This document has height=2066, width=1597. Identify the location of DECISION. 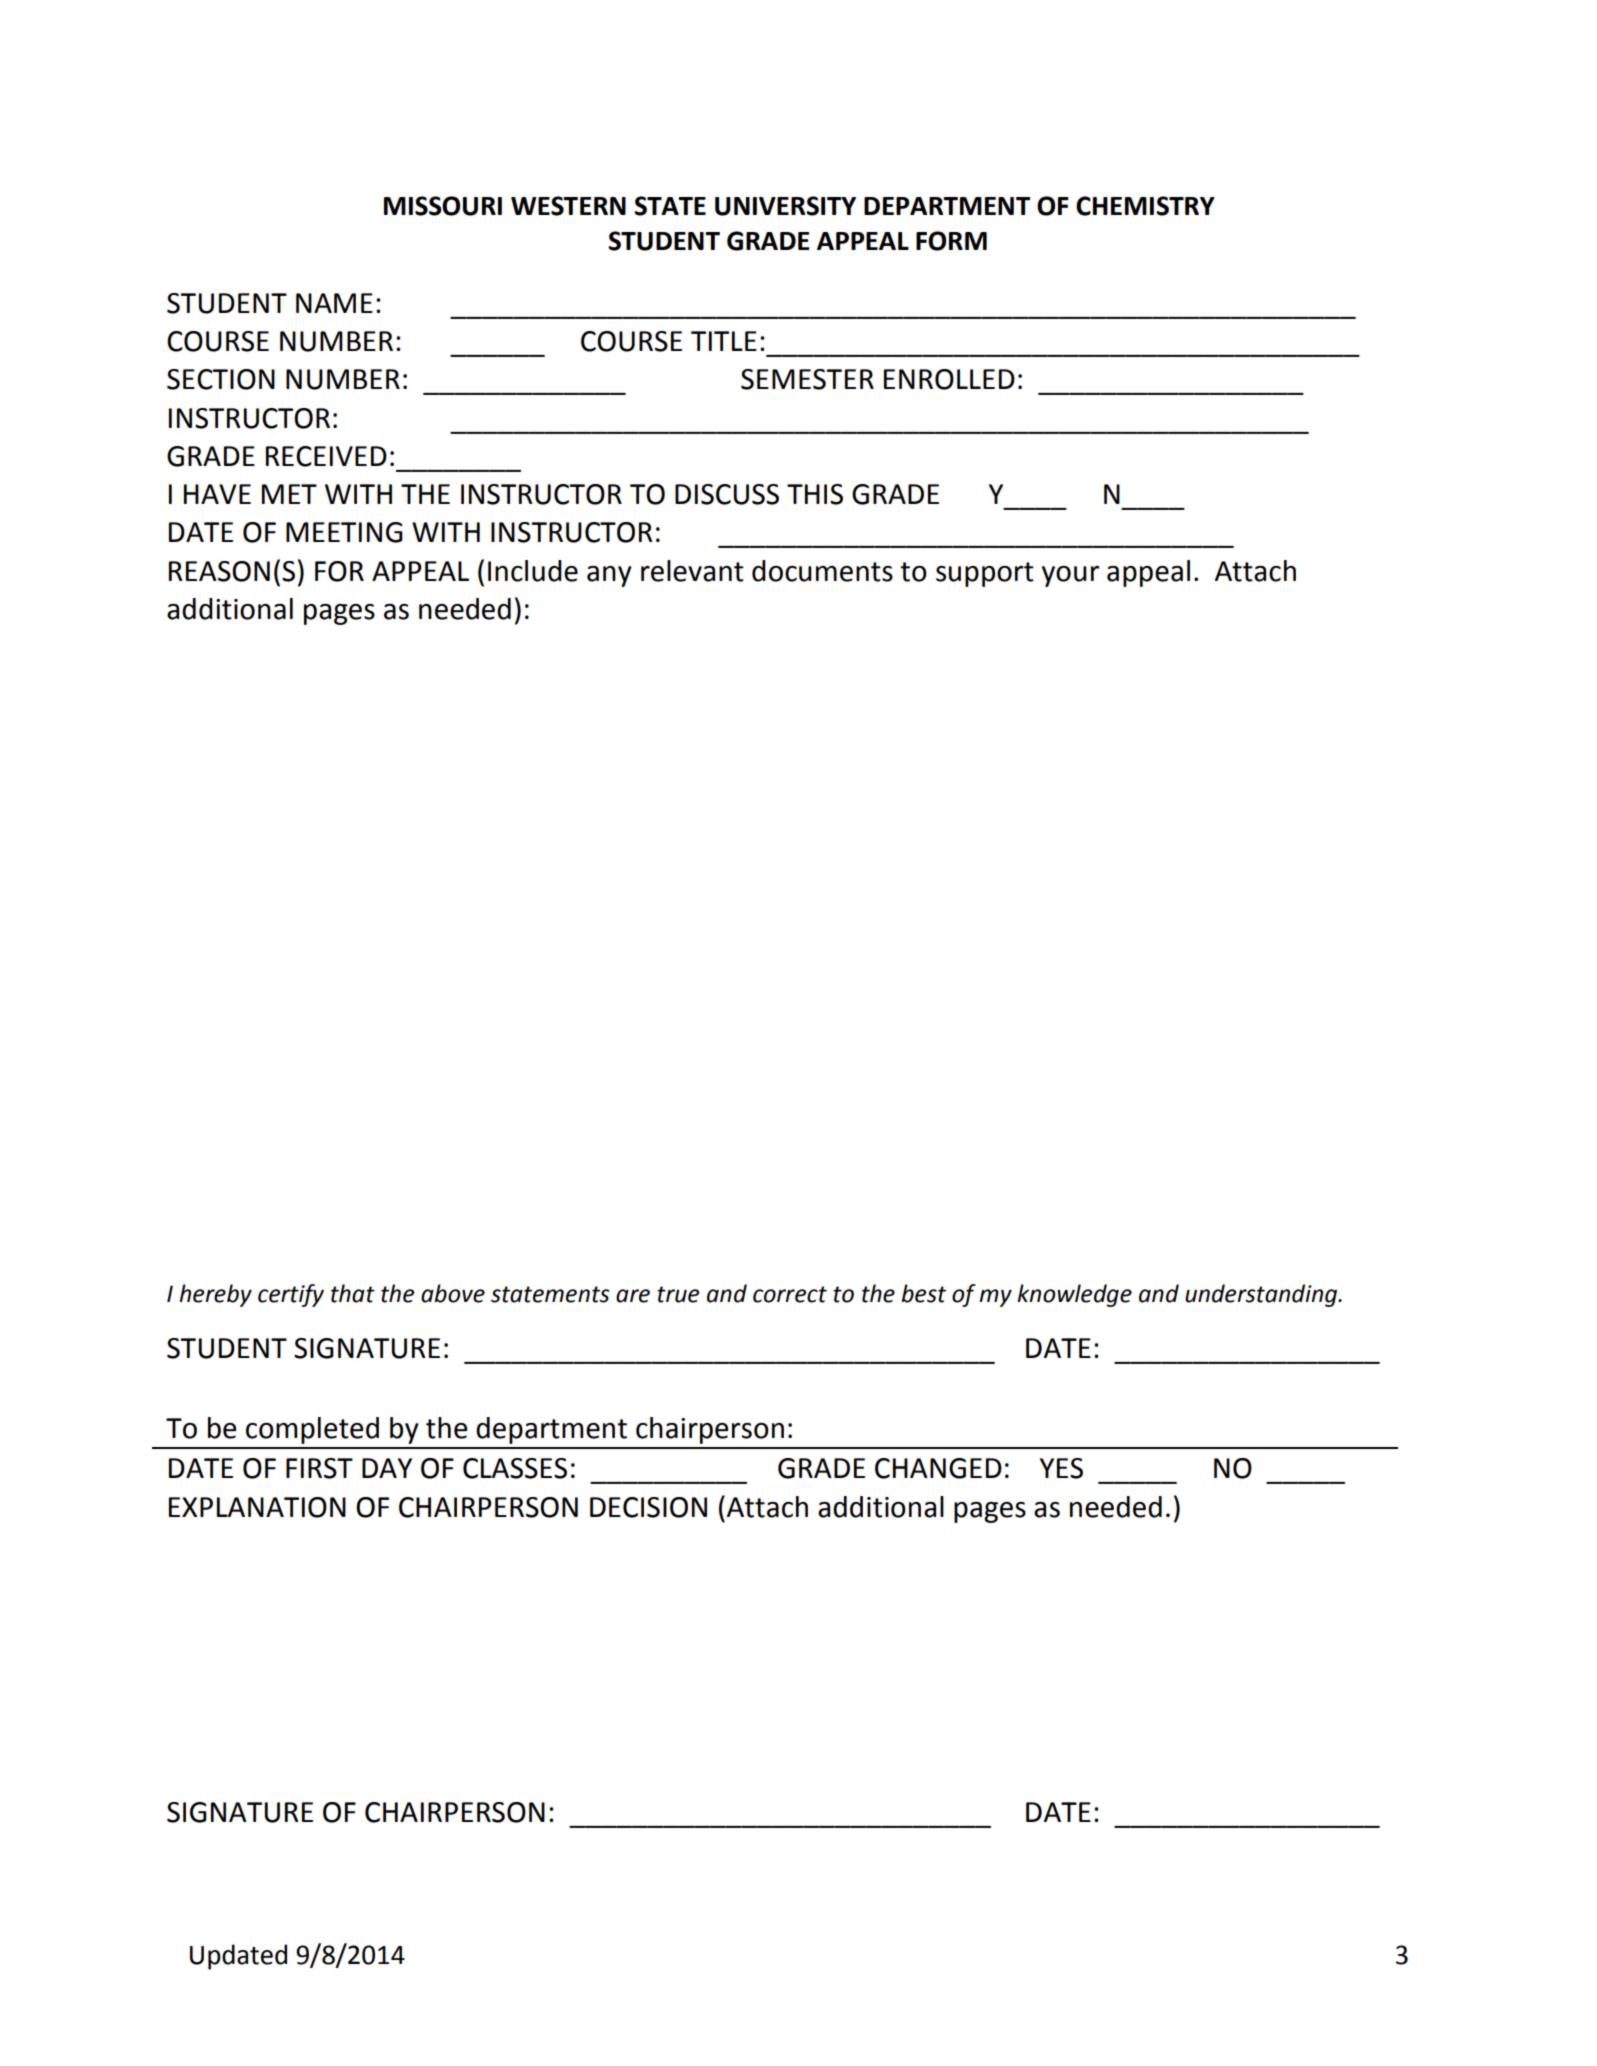
(648, 1507).
